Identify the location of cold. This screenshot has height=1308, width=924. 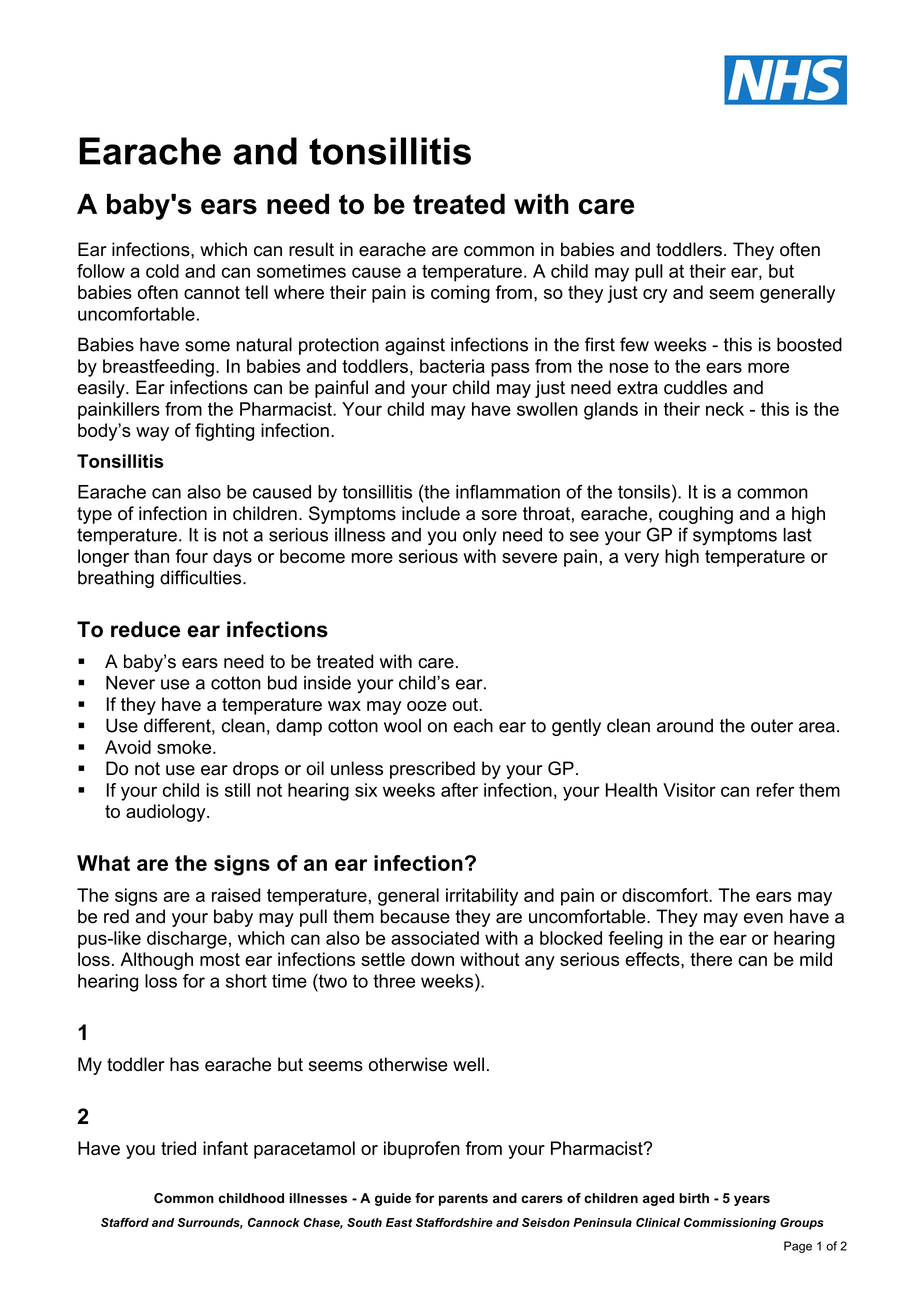
(162, 271).
